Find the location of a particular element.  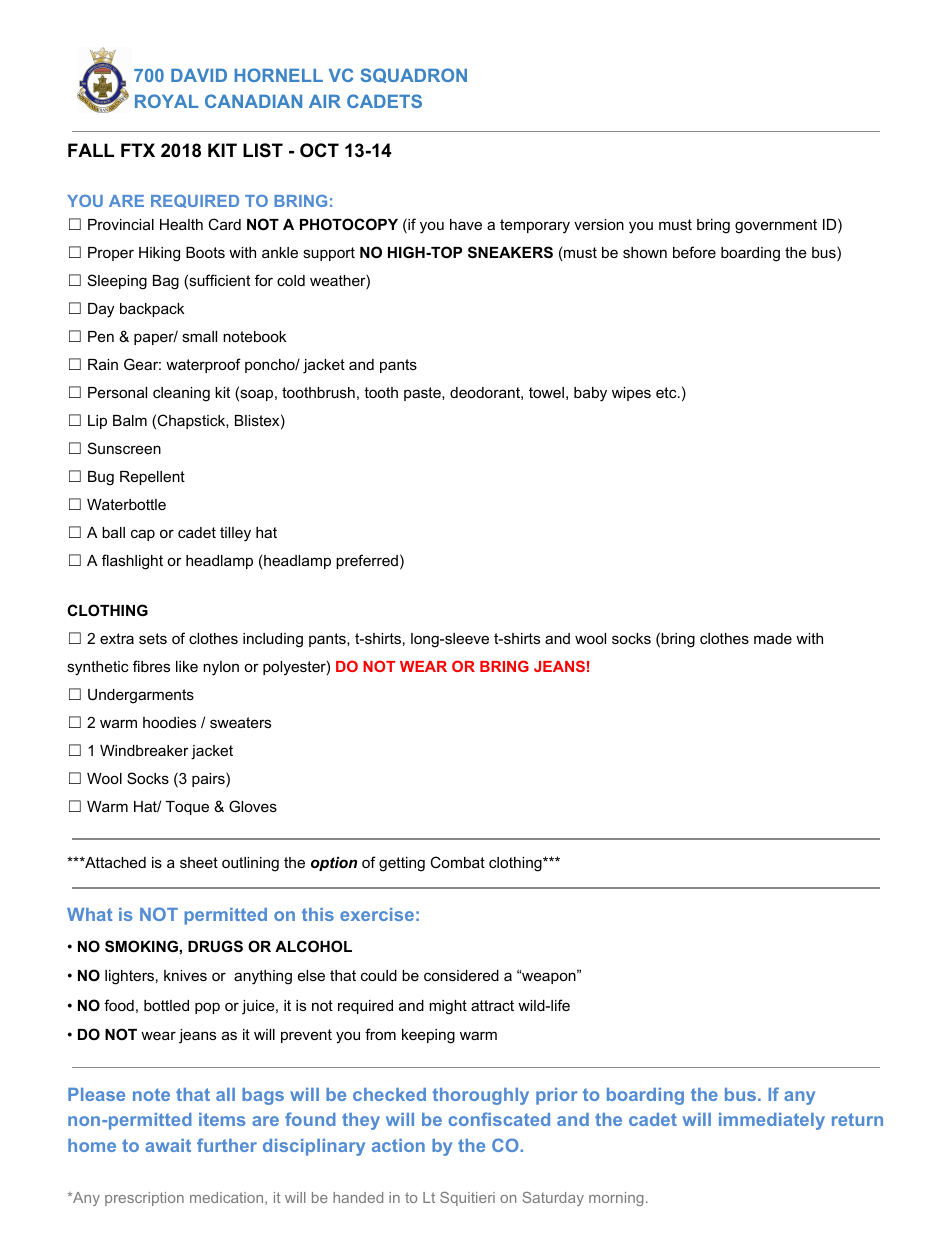

preferred is located at coordinates (367, 561).
